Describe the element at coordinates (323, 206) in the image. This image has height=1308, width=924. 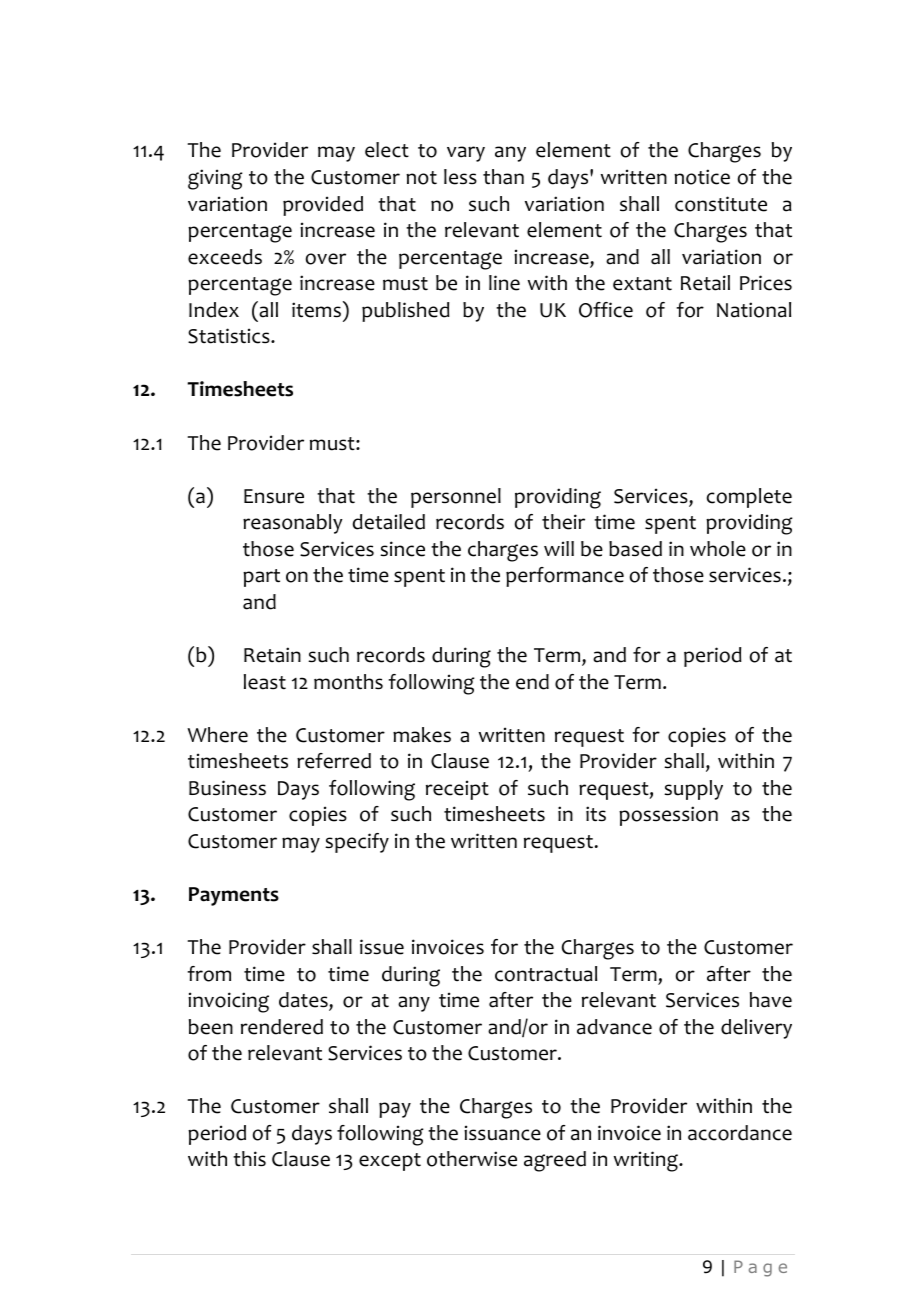
I see `provided` at that location.
